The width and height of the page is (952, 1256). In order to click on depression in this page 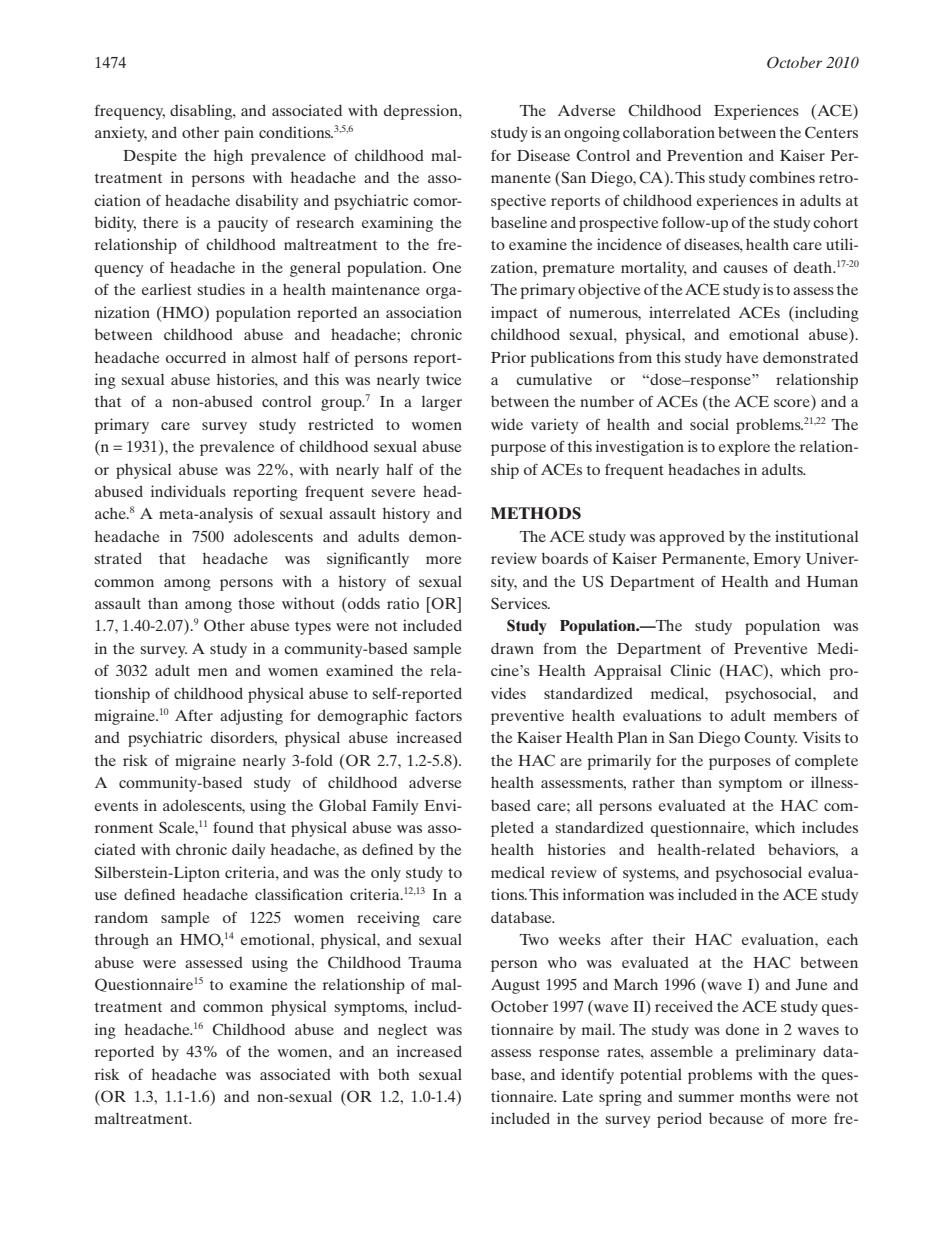, I will do `click(422, 112)`.
